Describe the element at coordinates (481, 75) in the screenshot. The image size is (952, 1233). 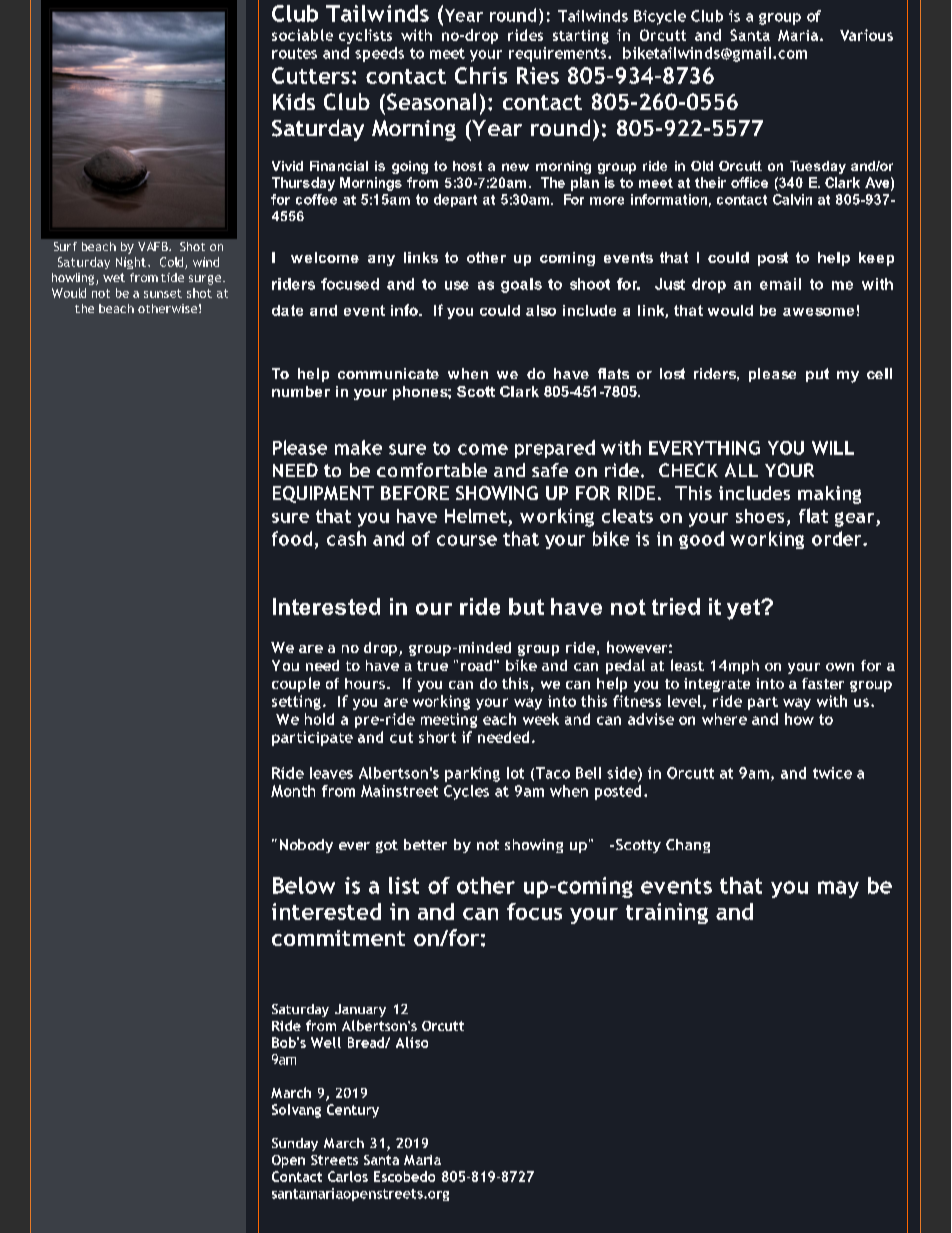
I see `Chris` at that location.
